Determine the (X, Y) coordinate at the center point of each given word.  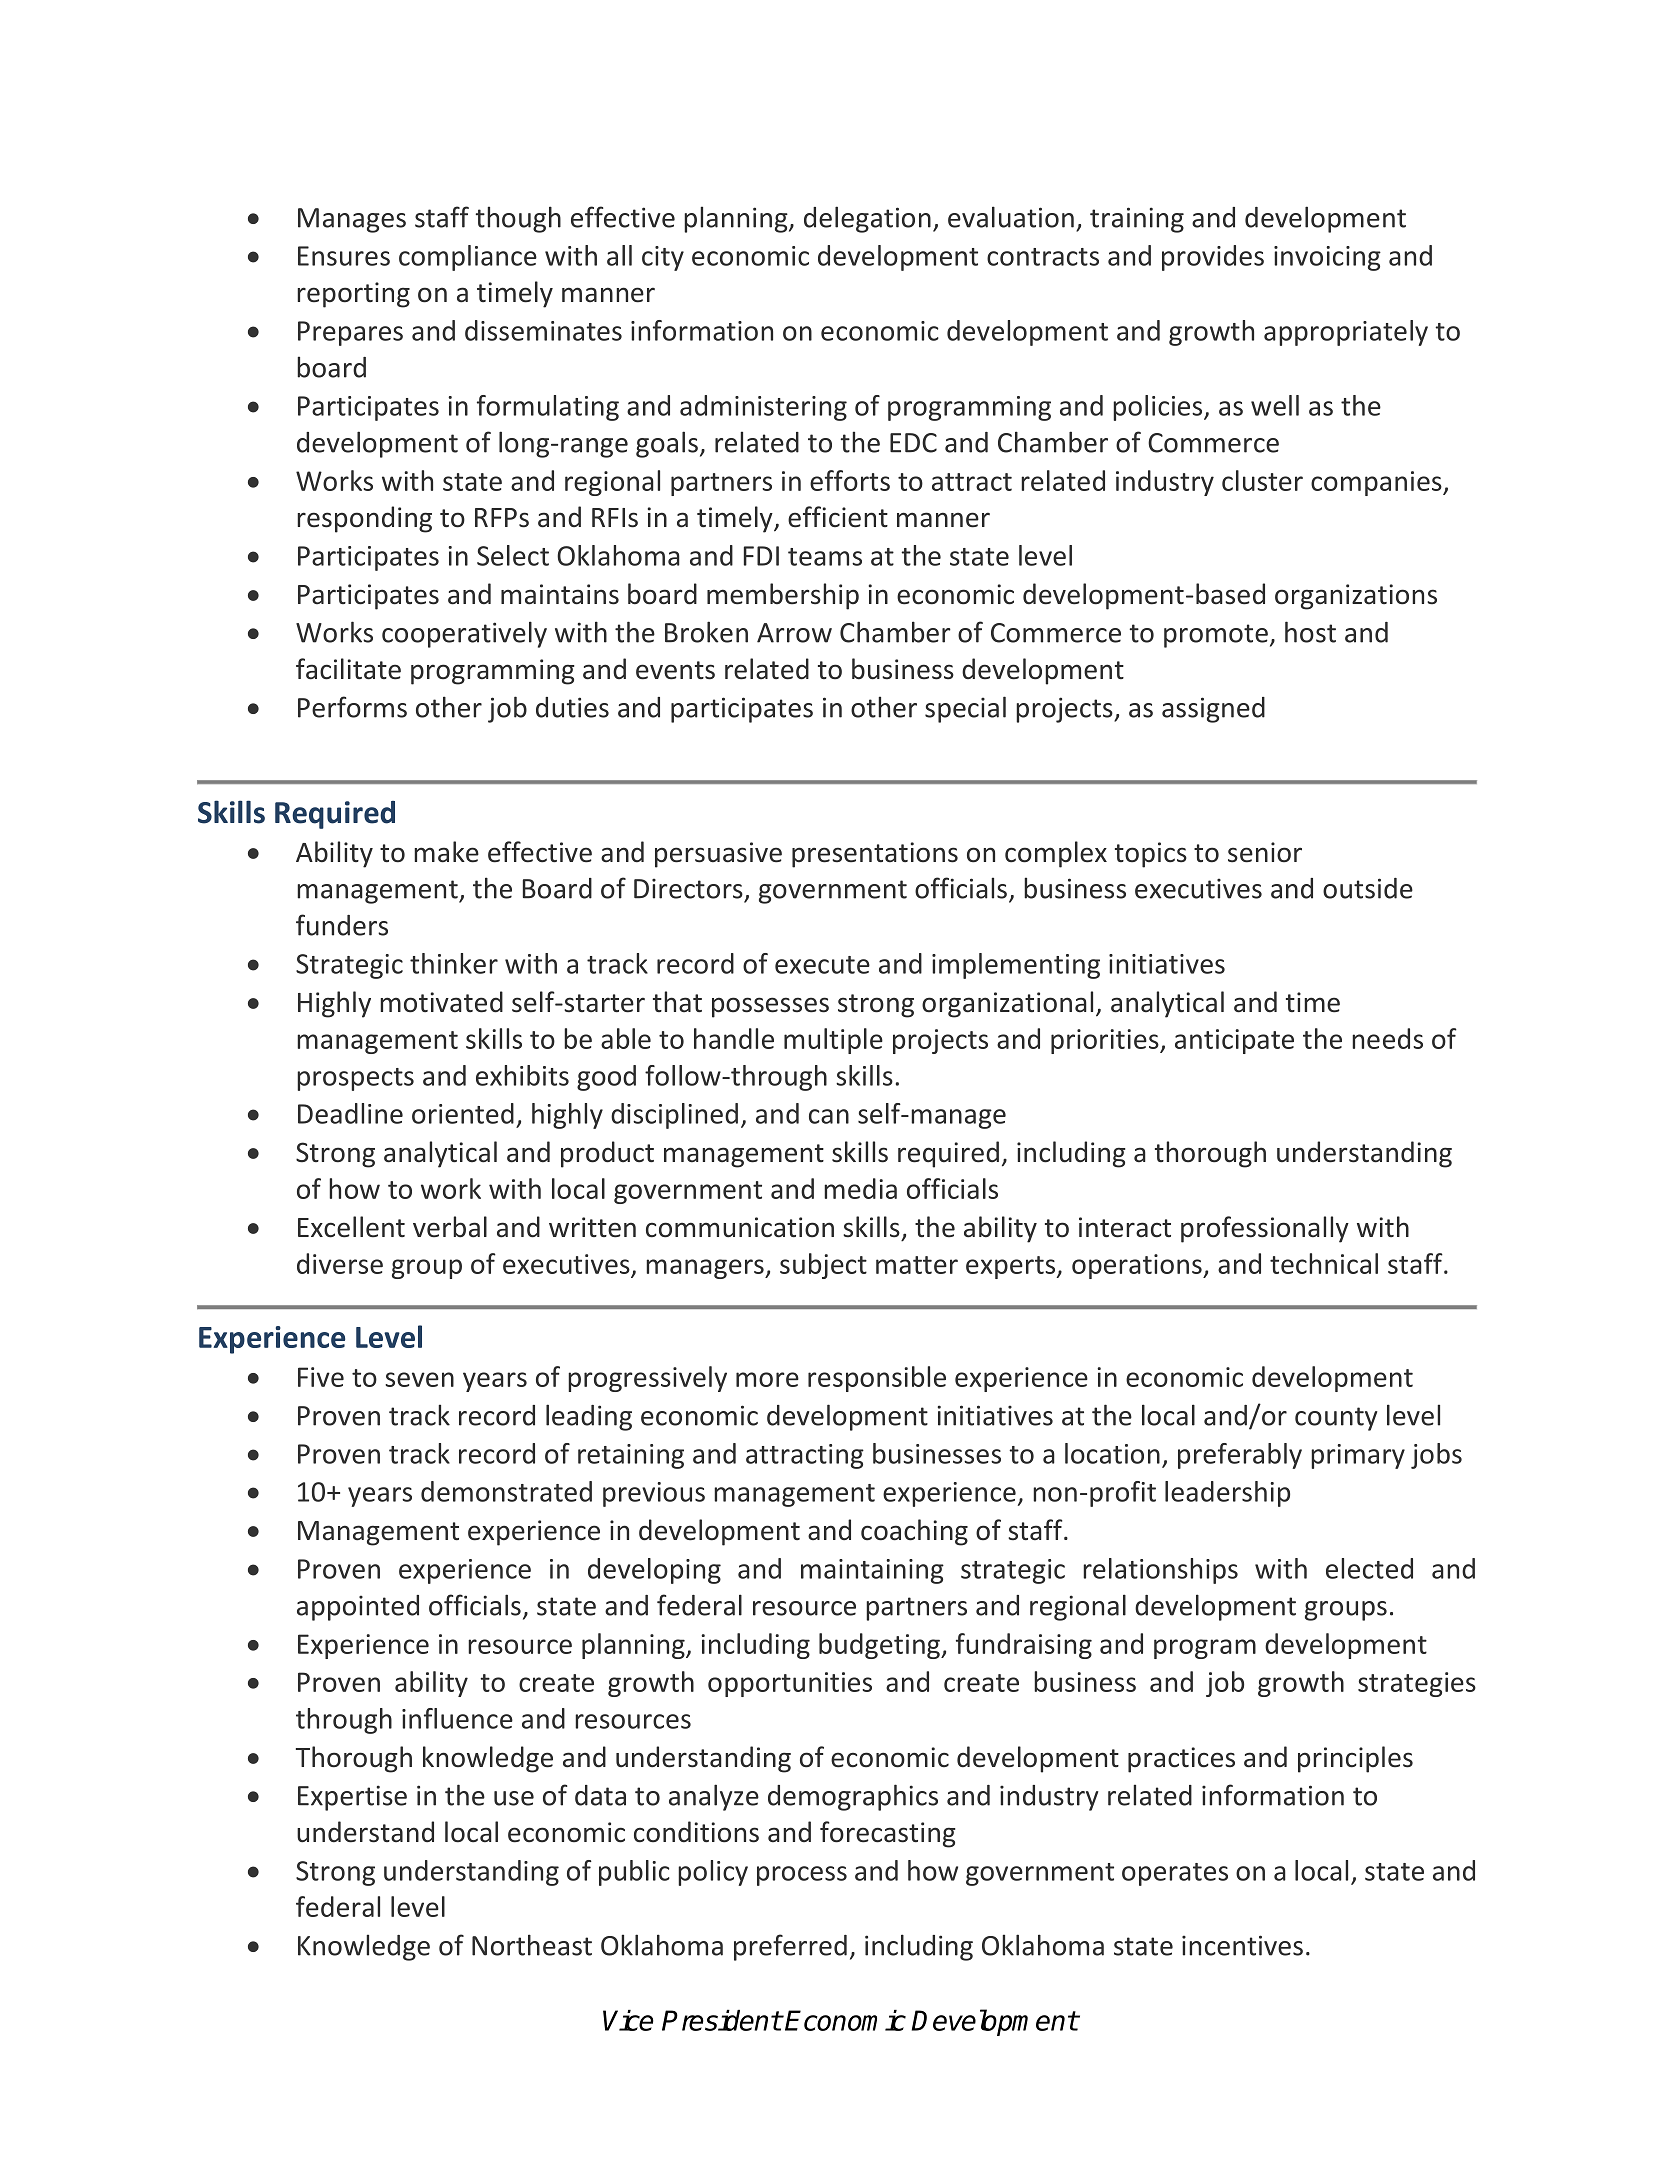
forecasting (888, 1834)
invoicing (1327, 258)
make (446, 852)
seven (419, 1379)
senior (1265, 852)
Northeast (532, 1945)
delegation (867, 219)
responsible (877, 1379)
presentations (875, 855)
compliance (468, 258)
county (1336, 1419)
